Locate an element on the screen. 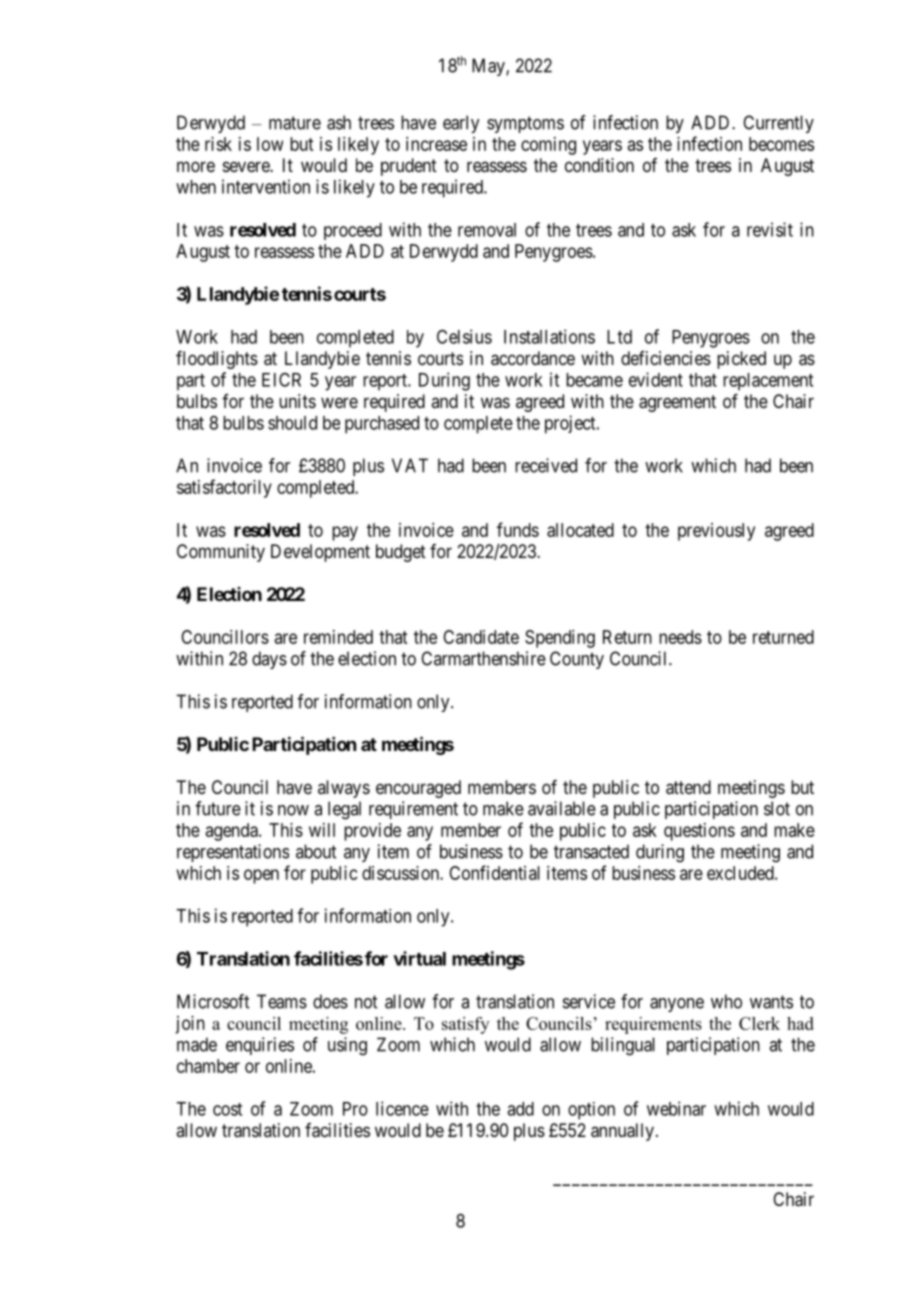 This screenshot has width=924, height=1308. Currently is located at coordinates (778, 124).
